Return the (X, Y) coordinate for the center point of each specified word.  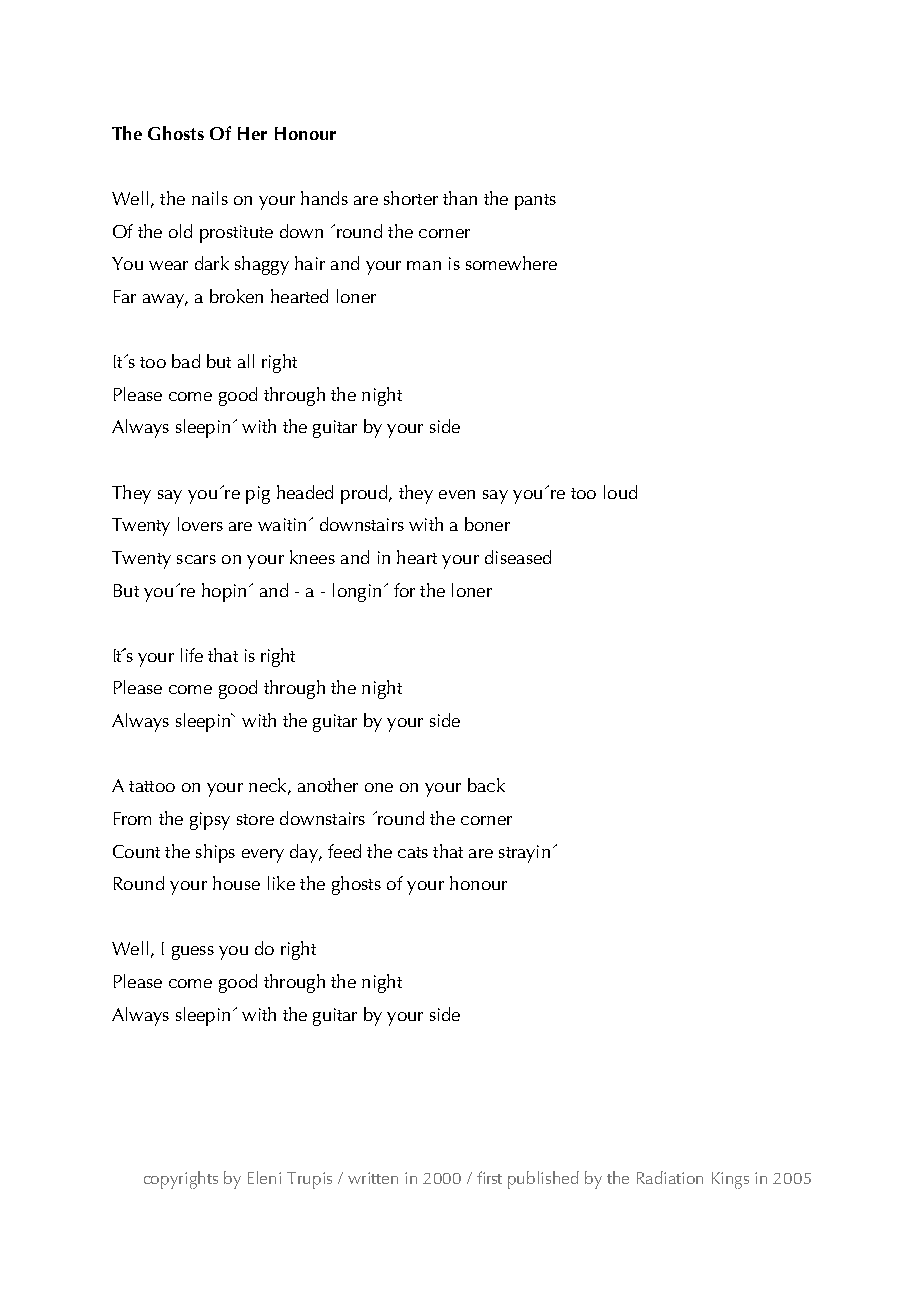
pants (535, 202)
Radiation (670, 1177)
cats (413, 852)
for (404, 590)
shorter (411, 198)
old (180, 231)
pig (258, 495)
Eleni (264, 1177)
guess (193, 953)
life (192, 655)
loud (620, 492)
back (486, 785)
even (457, 494)
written (373, 1178)
